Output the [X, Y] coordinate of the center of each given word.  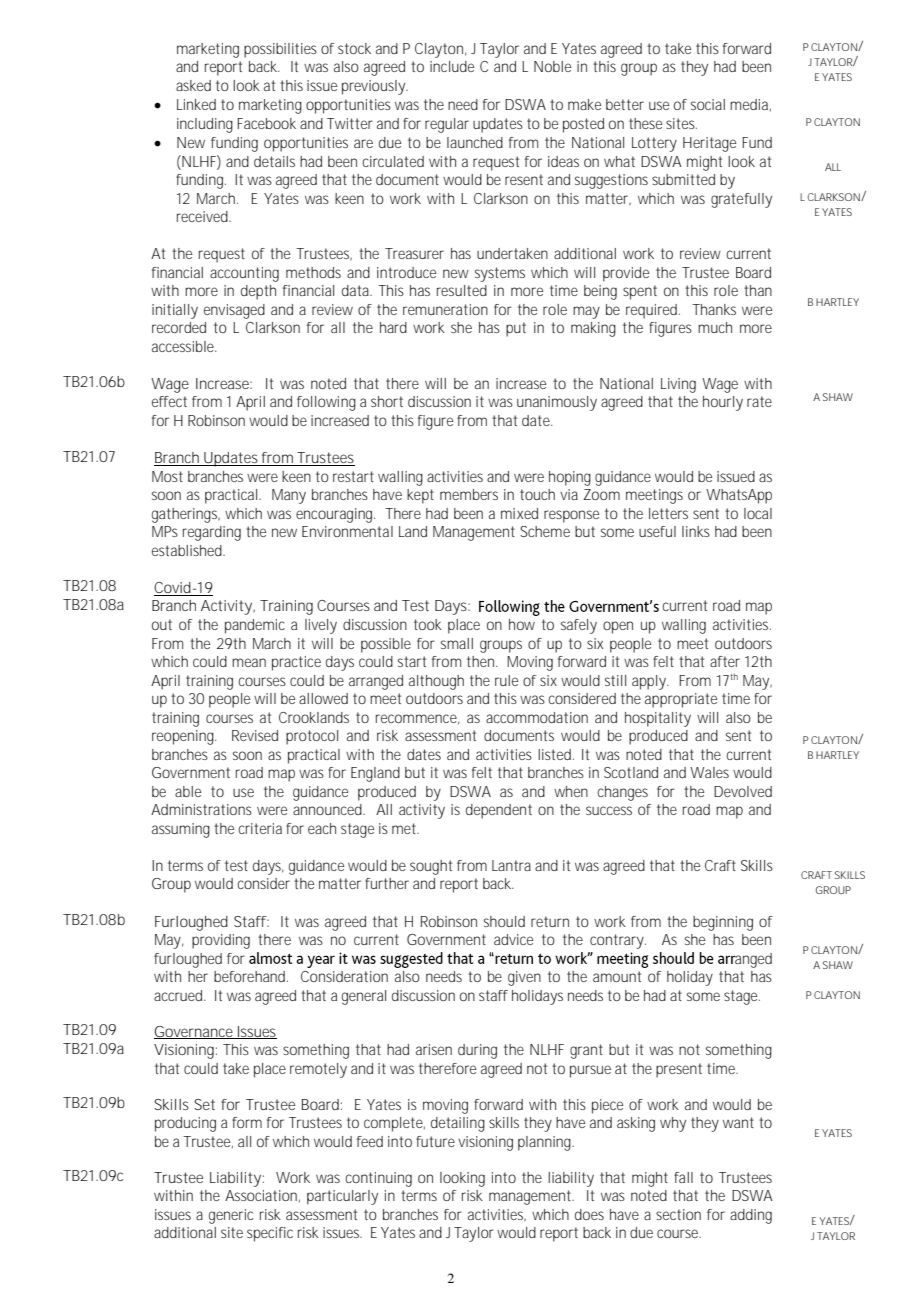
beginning [723, 923]
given [524, 978]
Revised [255, 735]
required [653, 311]
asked [193, 85]
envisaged [234, 311]
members [469, 494]
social [708, 104]
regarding [212, 533]
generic [231, 1216]
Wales [709, 772]
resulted [462, 290]
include [452, 66]
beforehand [251, 976]
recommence [418, 719]
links [696, 531]
